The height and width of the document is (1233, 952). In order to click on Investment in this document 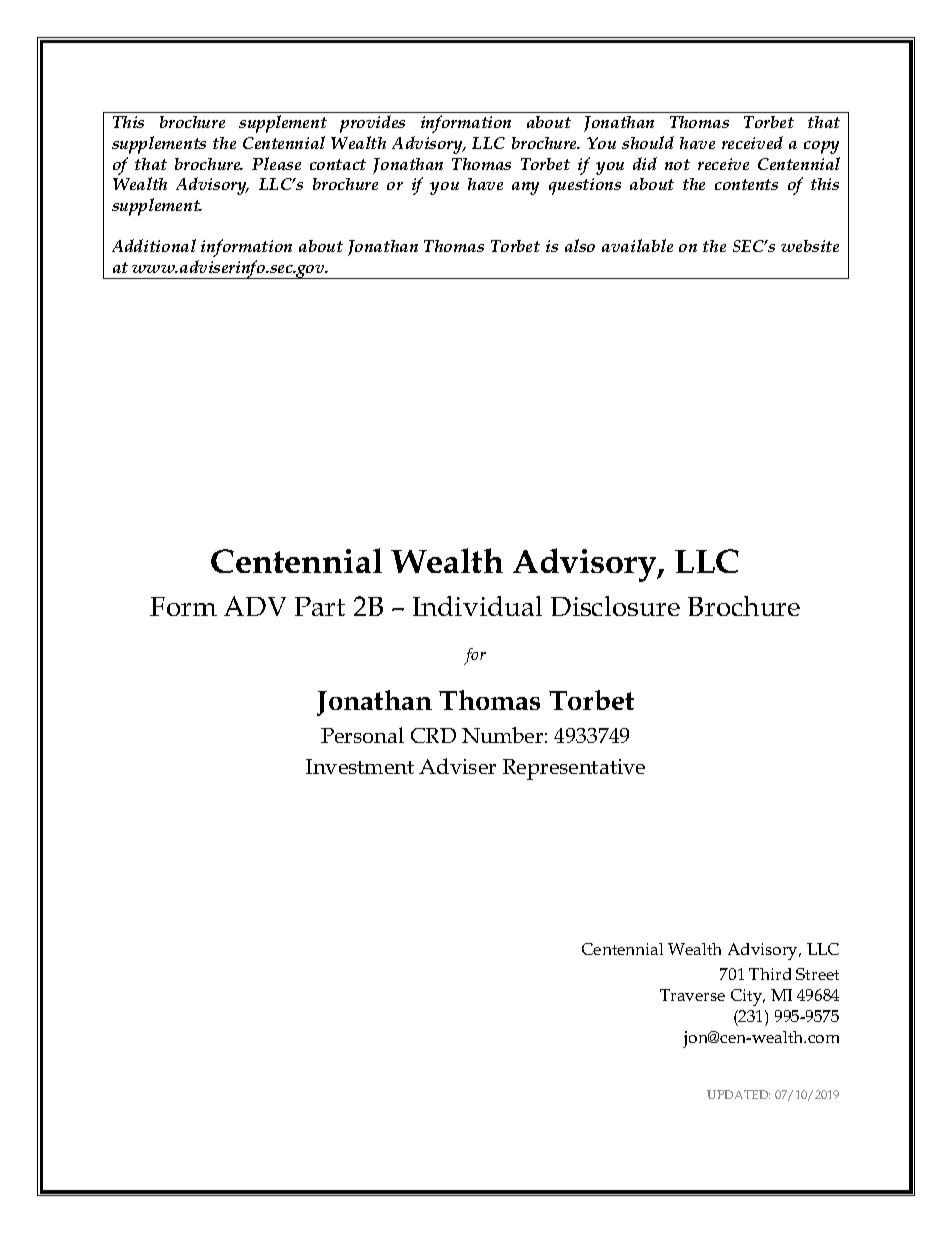, I will do `click(360, 766)`.
